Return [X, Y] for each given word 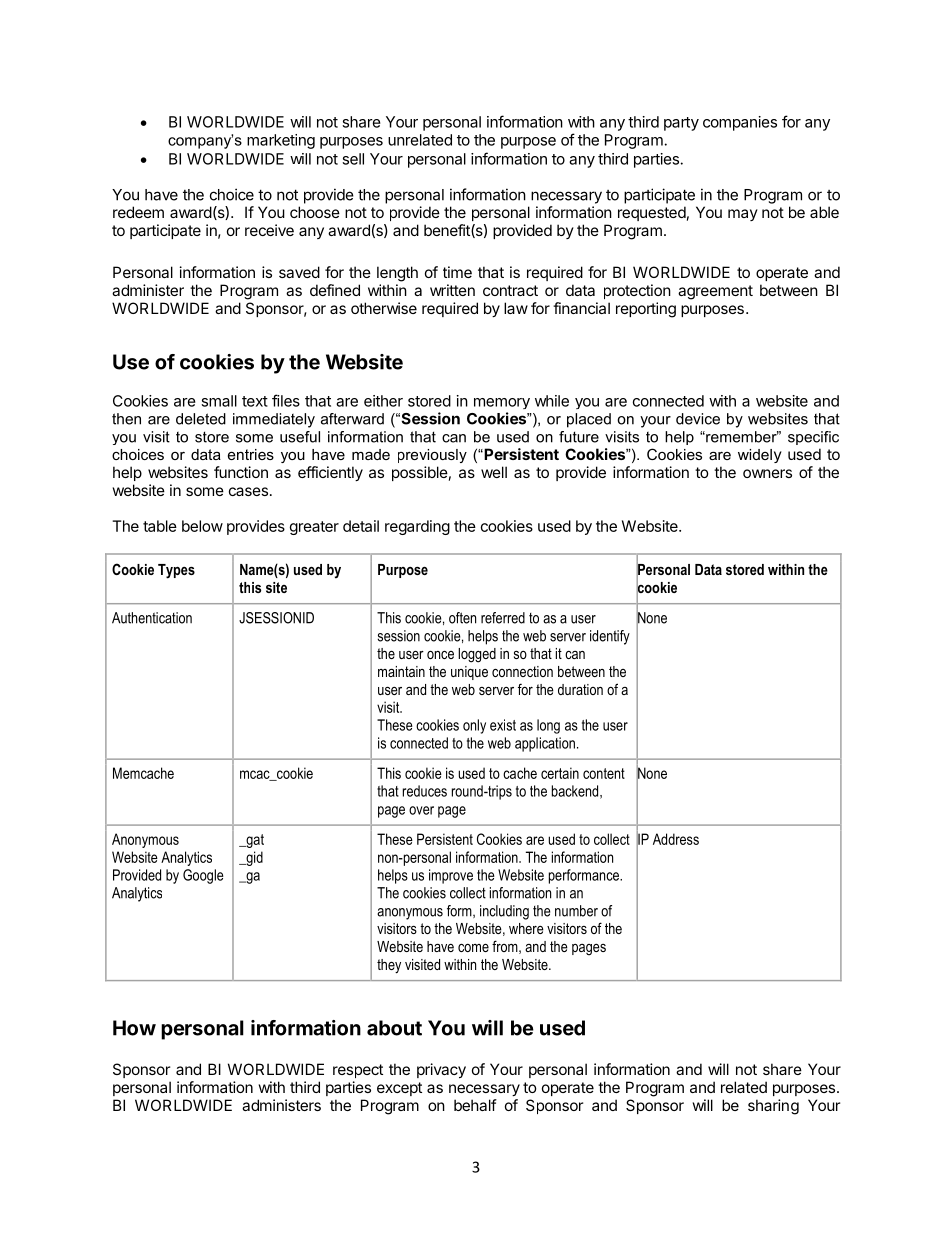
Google [203, 876]
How [134, 1028]
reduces [425, 791]
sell [353, 159]
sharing [773, 1107]
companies [740, 123]
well [494, 472]
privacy [441, 1070]
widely [760, 456]
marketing [281, 141]
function [241, 472]
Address [676, 839]
